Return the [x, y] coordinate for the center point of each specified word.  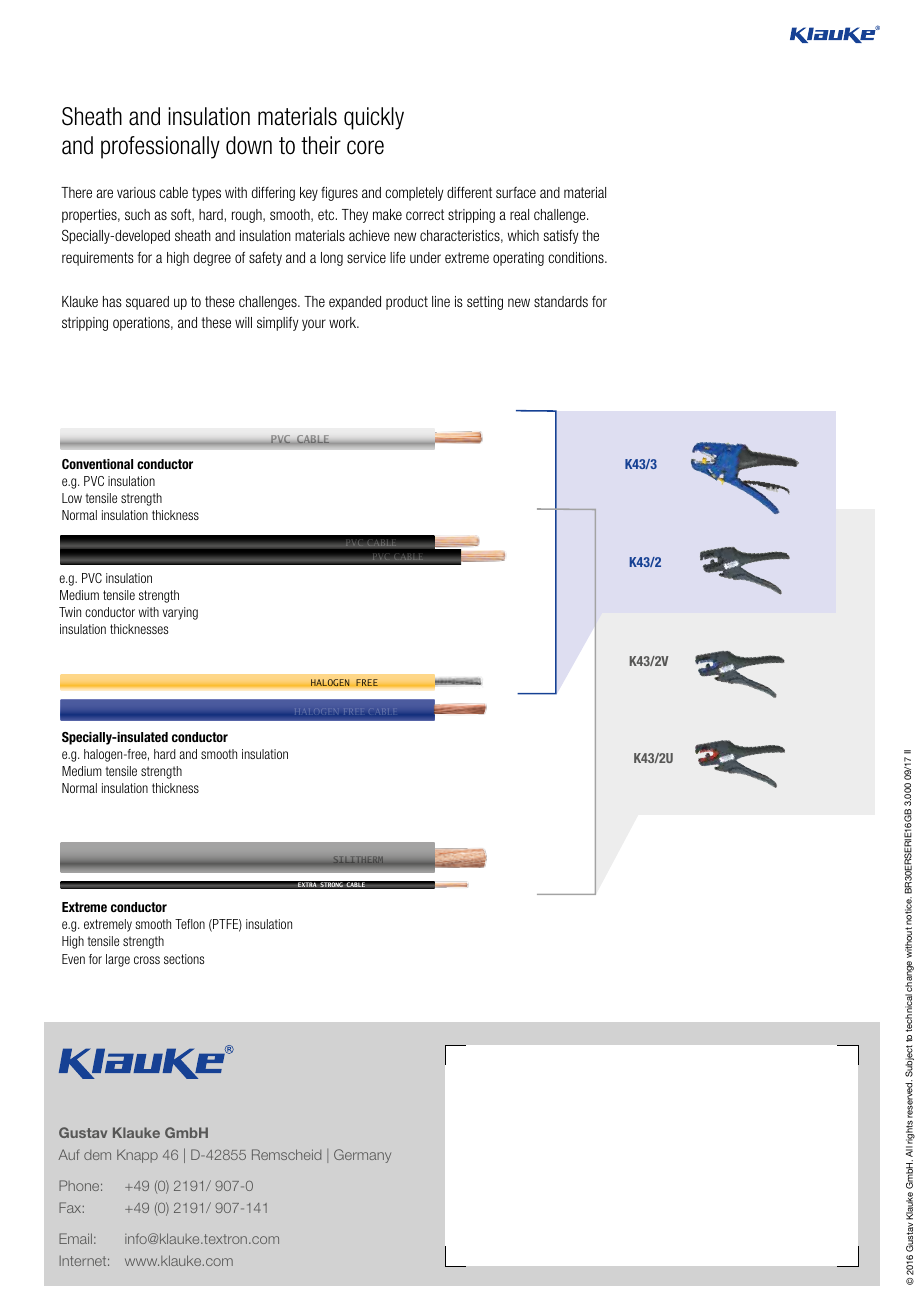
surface [516, 192]
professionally [160, 147]
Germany [362, 1156]
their [321, 145]
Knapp [137, 1156]
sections [184, 959]
